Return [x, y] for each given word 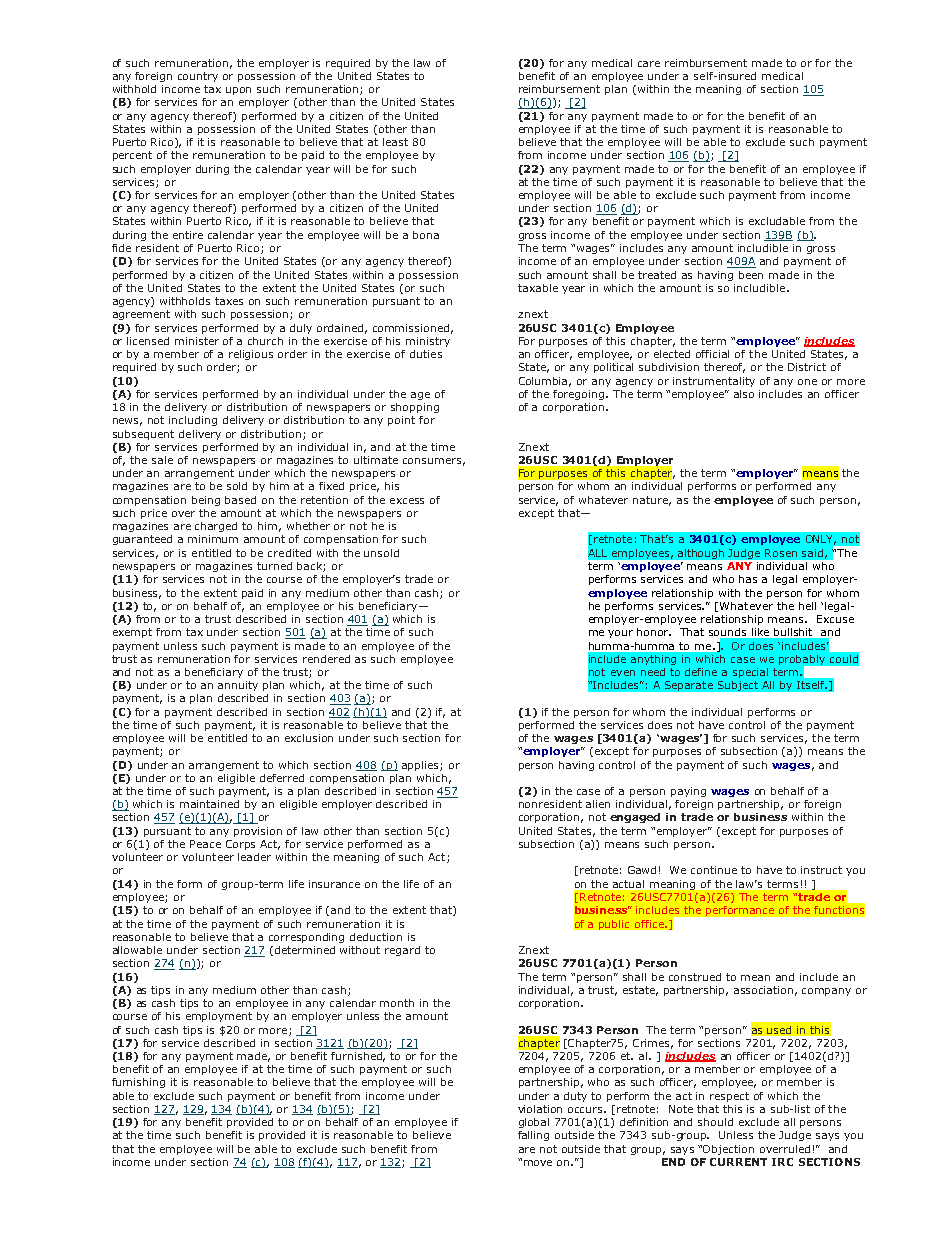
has [748, 579]
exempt [132, 633]
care [649, 64]
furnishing [138, 1083]
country [198, 77]
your [620, 634]
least [395, 142]
